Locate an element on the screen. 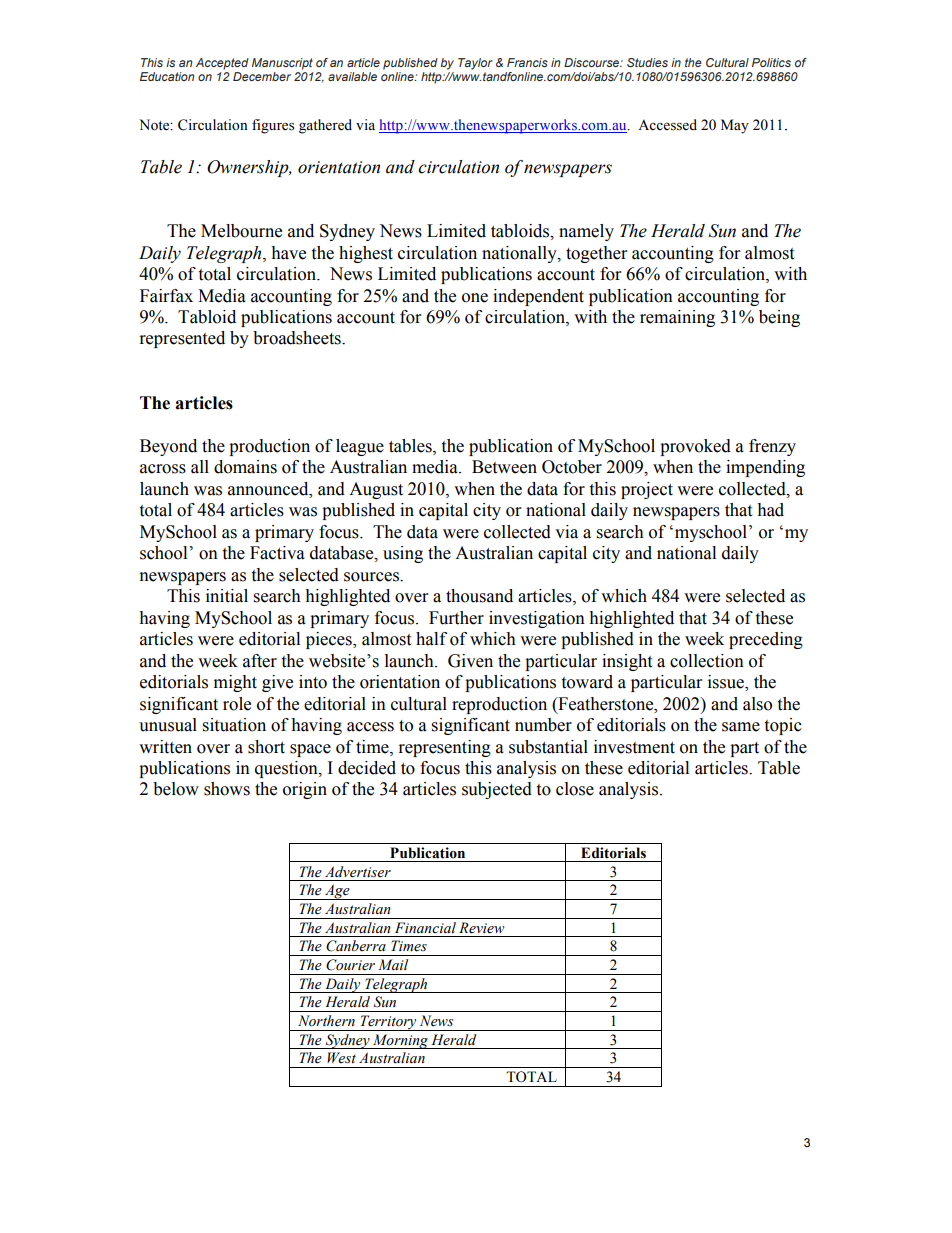  provoked is located at coordinates (695, 447).
